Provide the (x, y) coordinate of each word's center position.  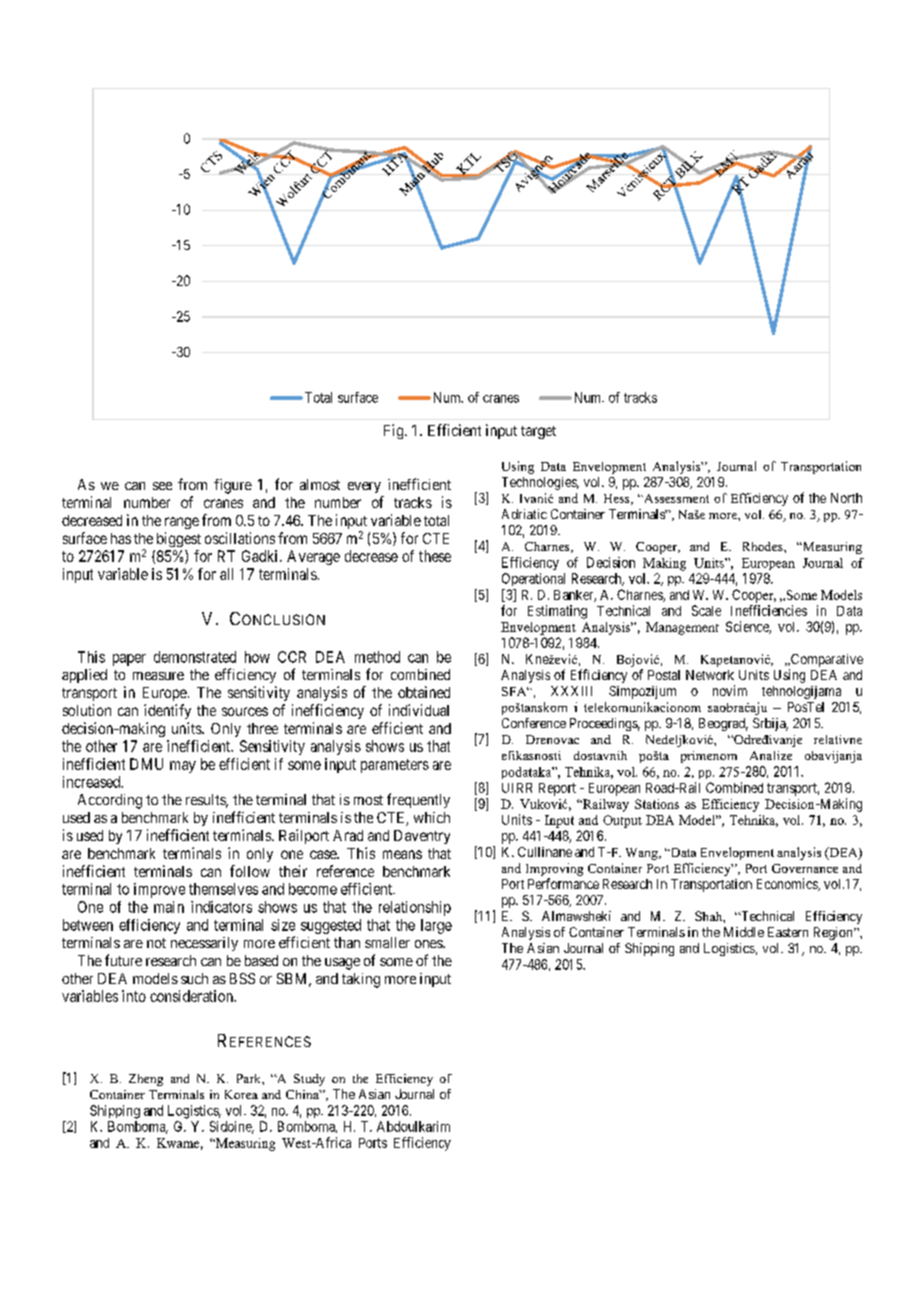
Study (309, 1080)
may (183, 767)
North (846, 498)
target (538, 432)
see (162, 486)
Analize (771, 755)
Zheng (146, 1080)
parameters (395, 766)
